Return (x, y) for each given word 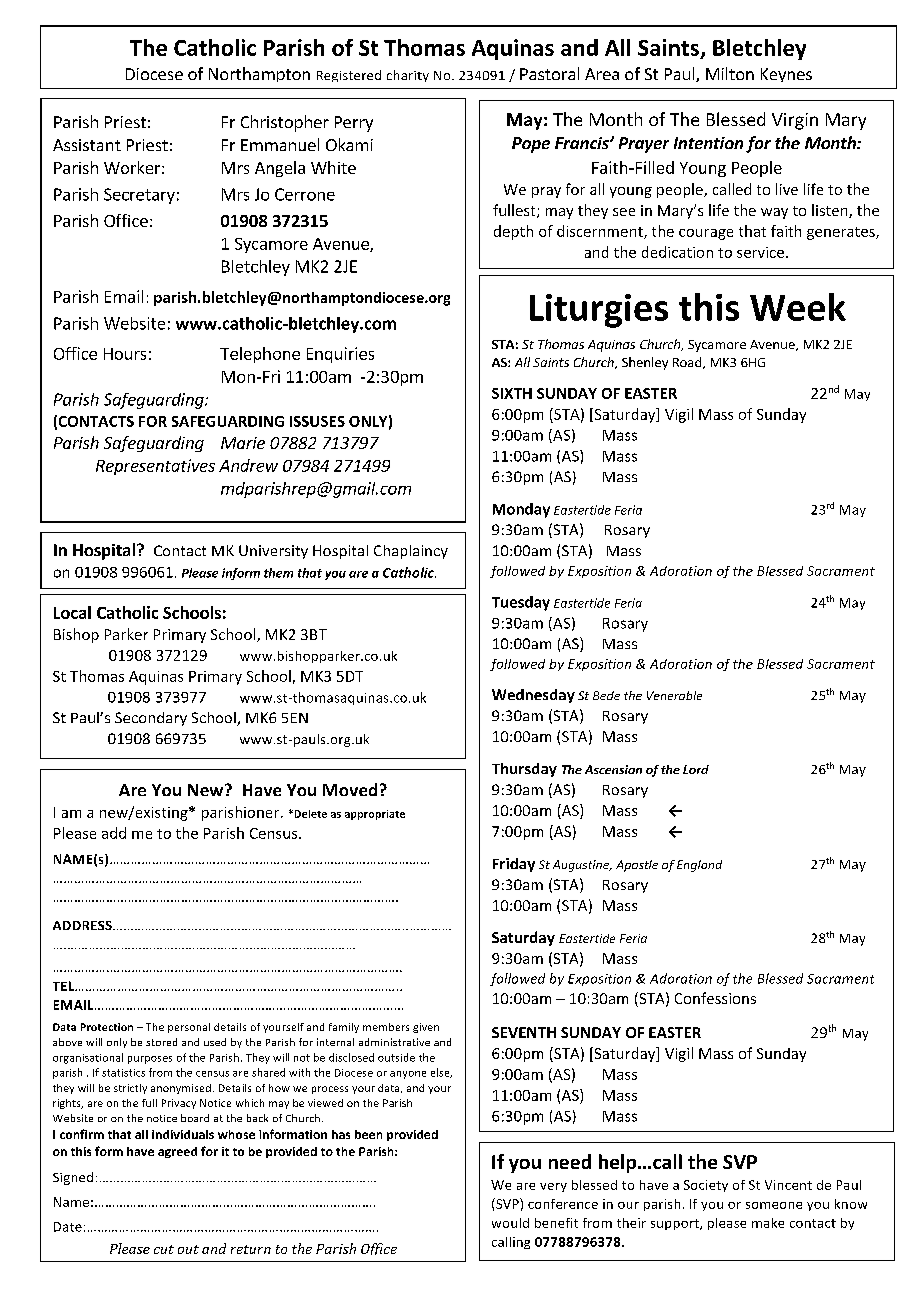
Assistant (87, 145)
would (510, 1223)
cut (164, 1249)
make (768, 1223)
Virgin (795, 121)
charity (408, 76)
